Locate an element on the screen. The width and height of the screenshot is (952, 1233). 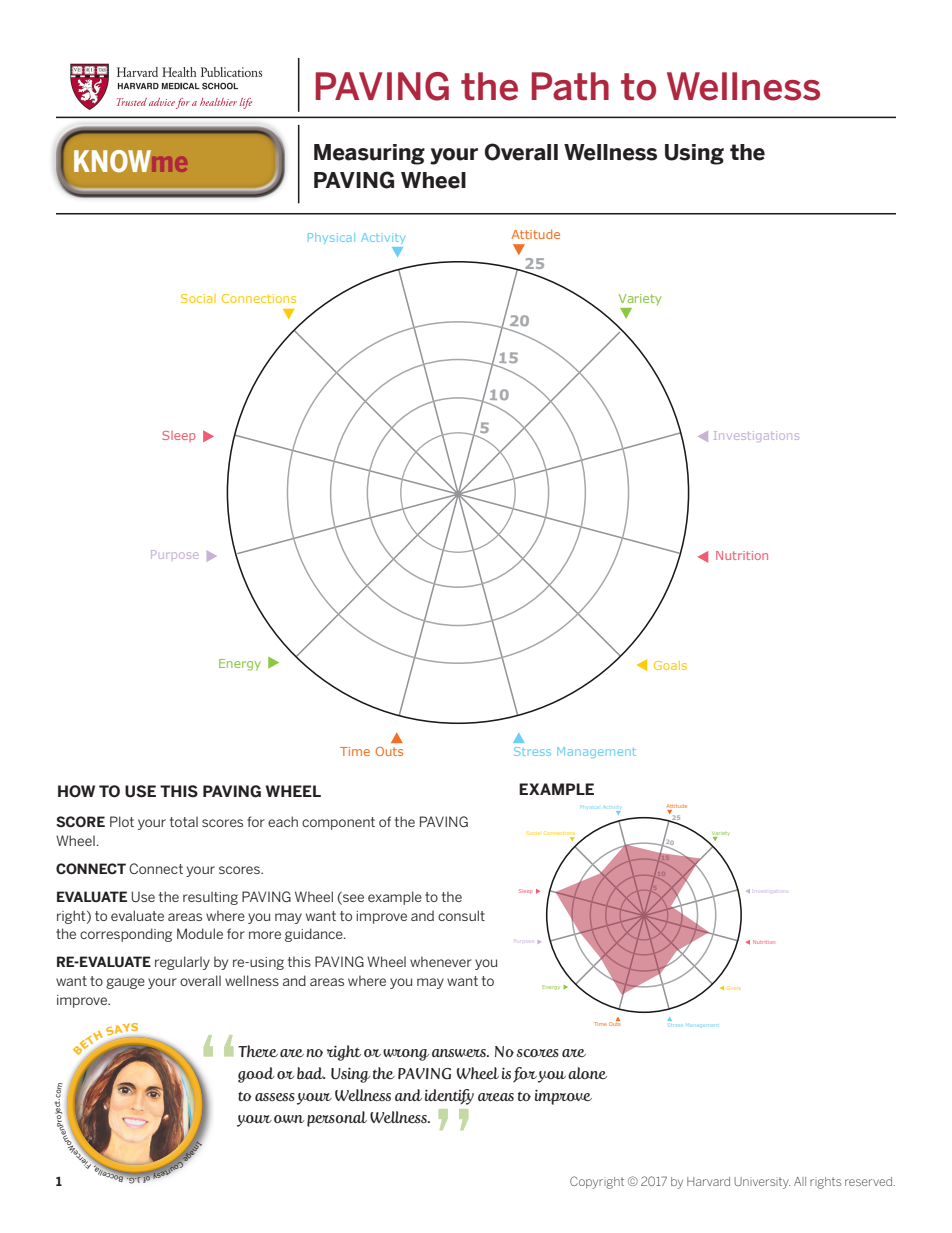
identify is located at coordinates (449, 1097).
